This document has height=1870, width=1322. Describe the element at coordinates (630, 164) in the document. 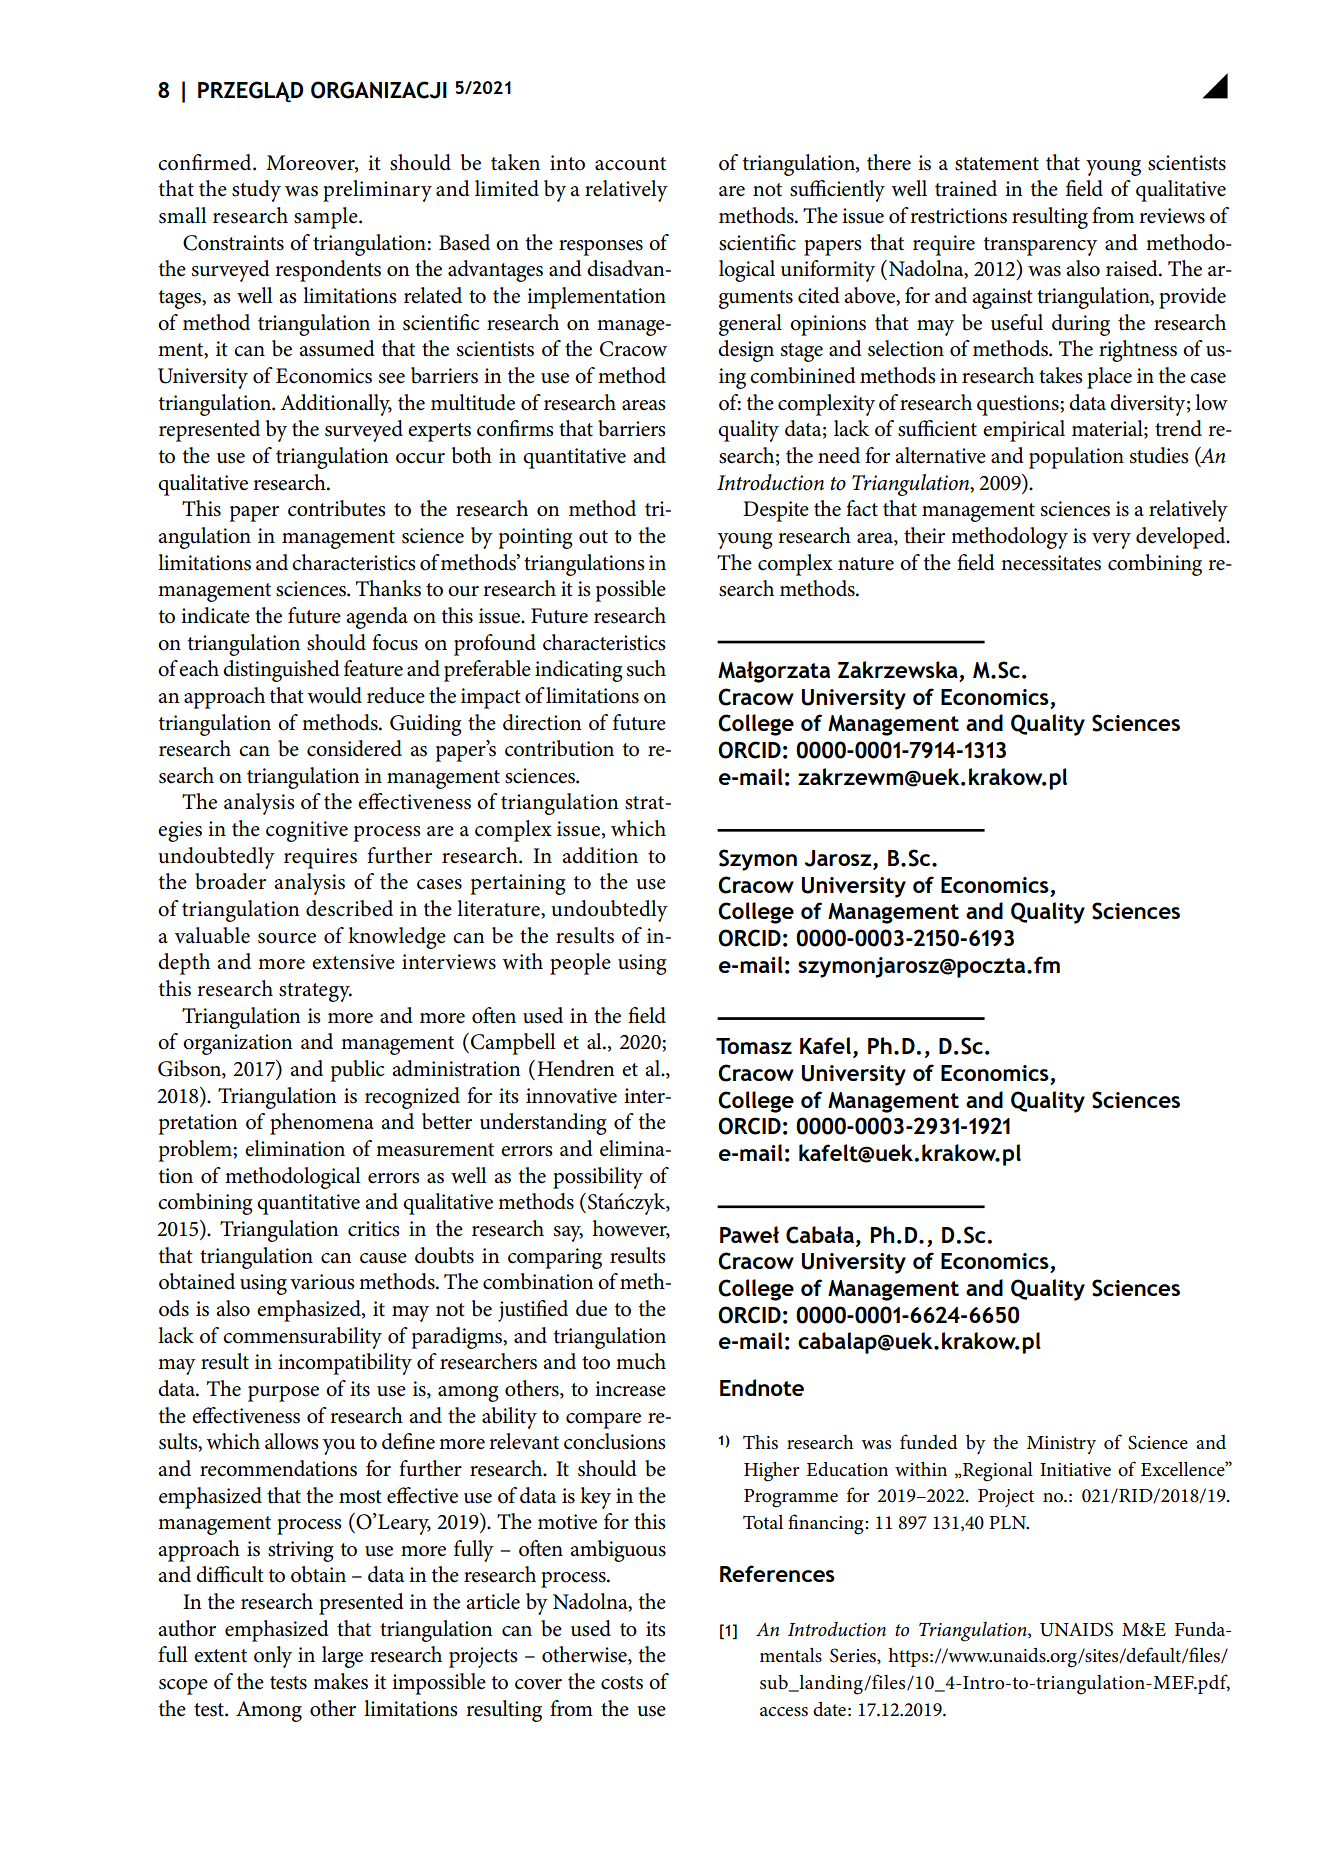

I see `account` at that location.
